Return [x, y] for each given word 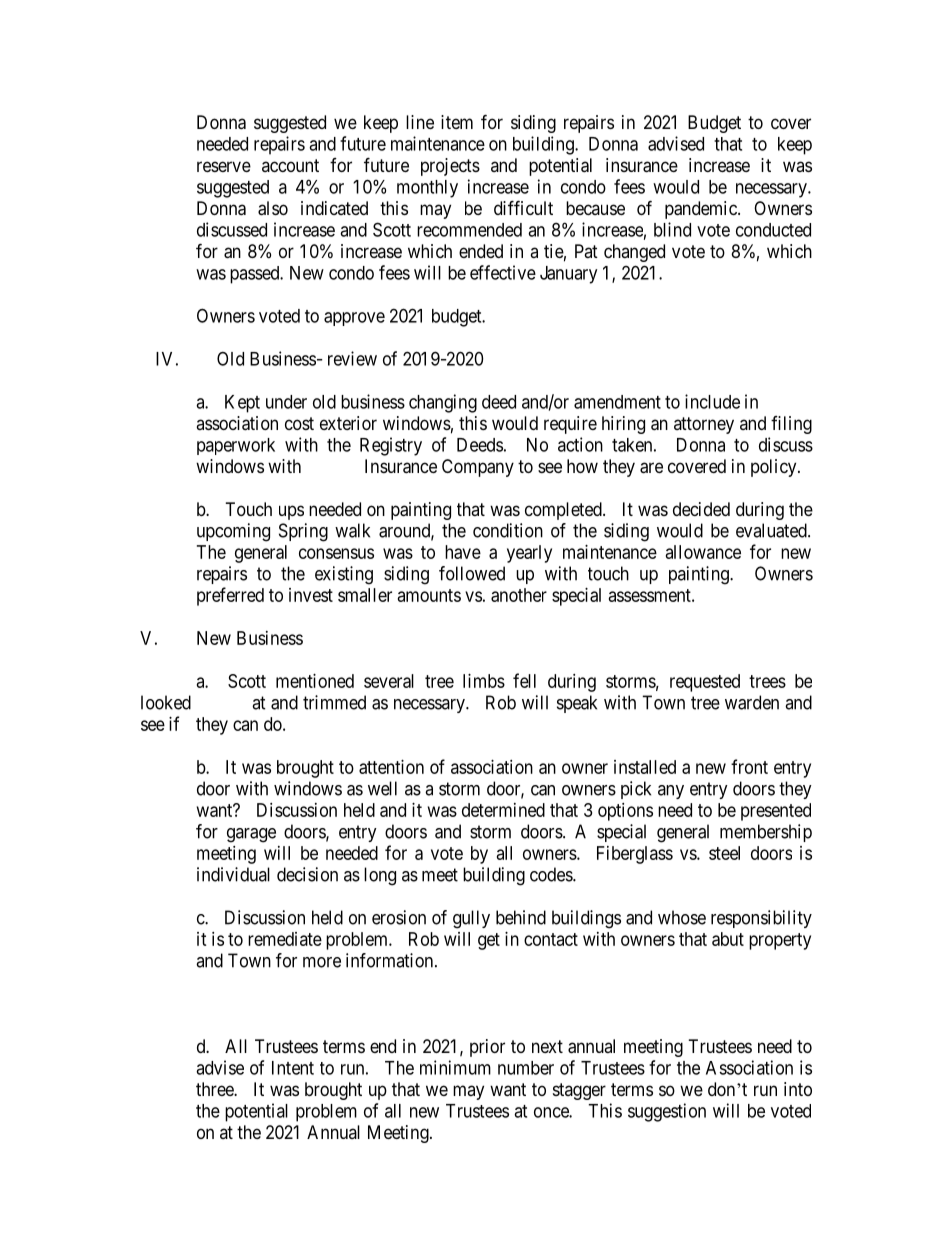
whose [682, 917]
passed [256, 275]
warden [752, 702]
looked [166, 702]
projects [450, 167]
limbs [484, 681]
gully [471, 919]
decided [701, 509]
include [712, 401]
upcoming [233, 532]
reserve [224, 166]
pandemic [702, 210]
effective [503, 272]
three [215, 1089]
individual [233, 874]
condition [508, 530]
